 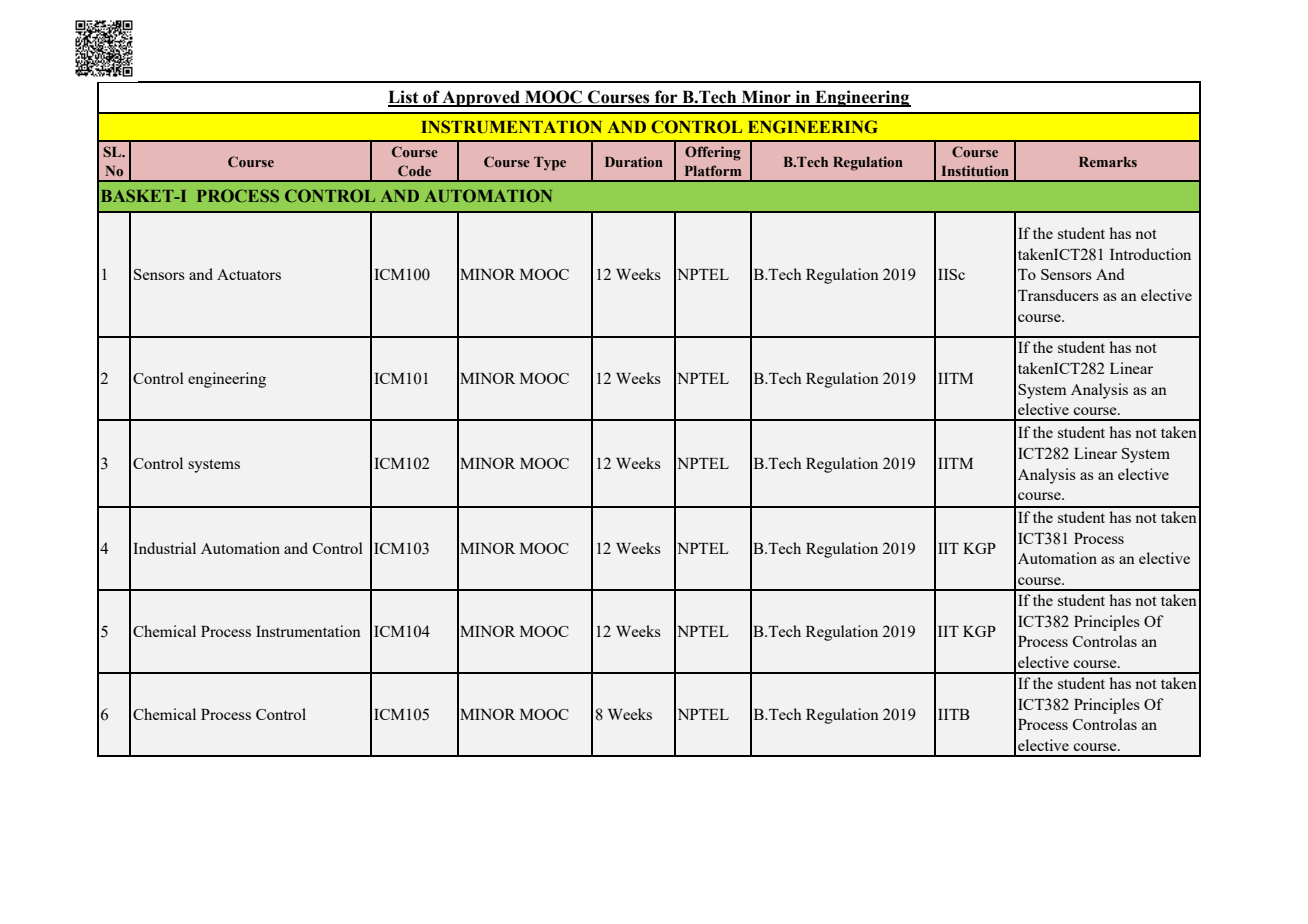 I want to click on Actuators, so click(x=249, y=274).
